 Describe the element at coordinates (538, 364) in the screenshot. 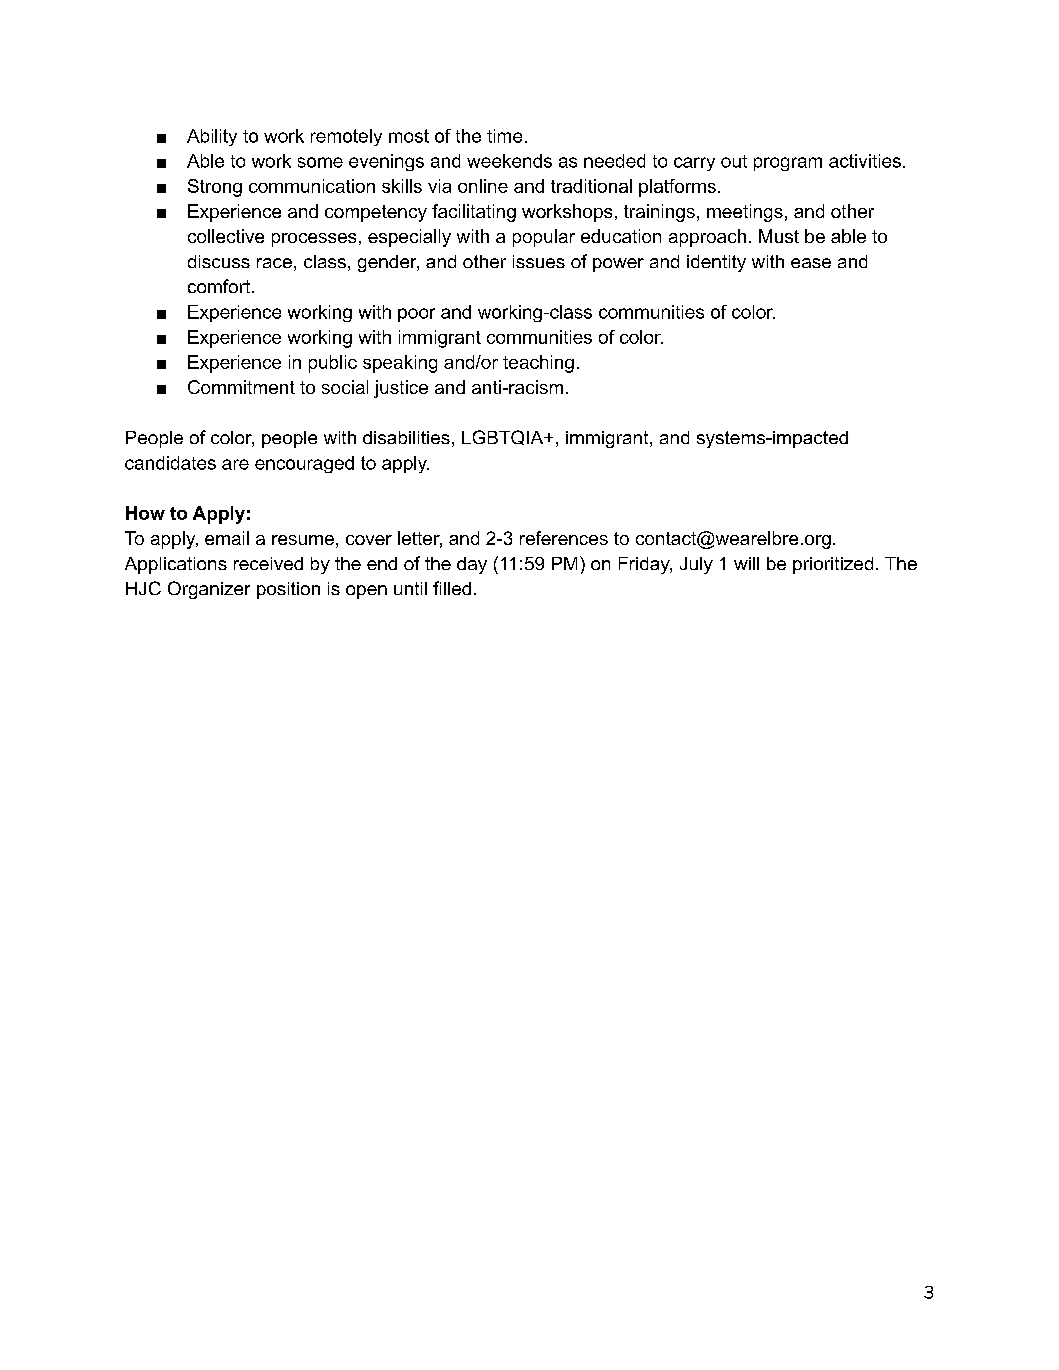

I see `teaching` at that location.
